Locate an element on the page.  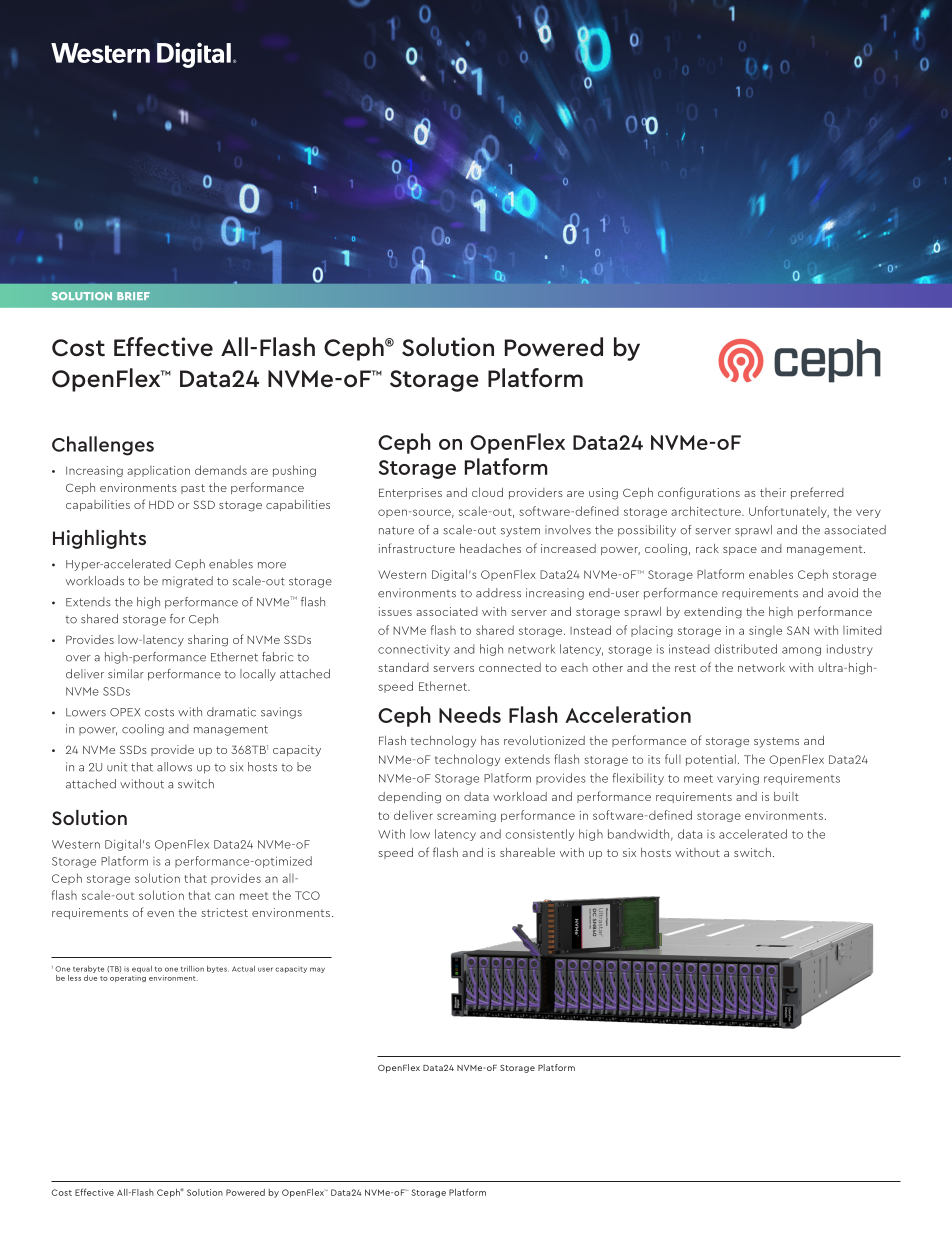
connectivity is located at coordinates (414, 650).
